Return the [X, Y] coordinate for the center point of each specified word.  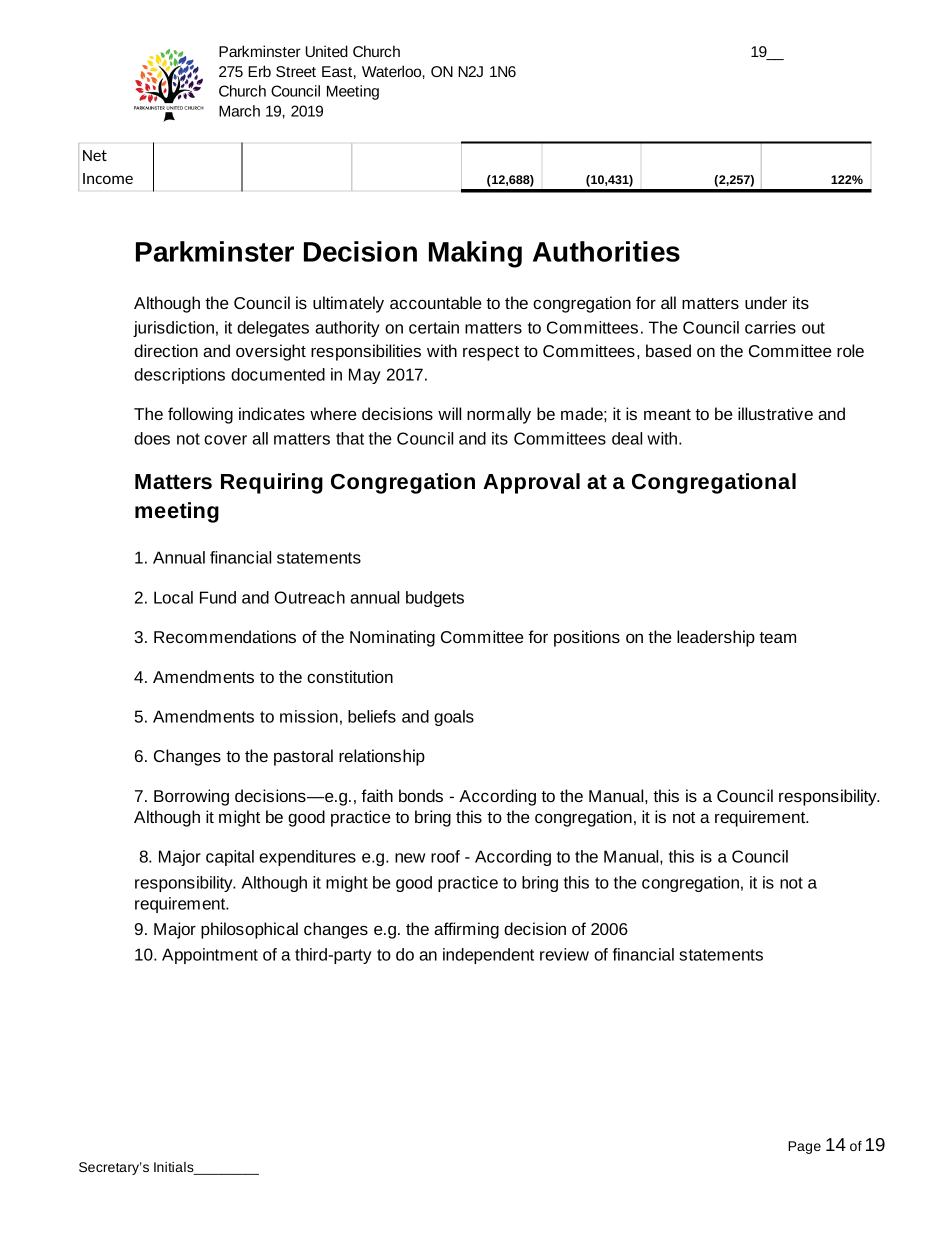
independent [488, 956]
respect [491, 353]
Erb [259, 71]
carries [770, 327]
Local [173, 597]
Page [804, 1147]
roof [445, 856]
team [777, 637]
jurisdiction [173, 329]
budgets [435, 599]
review [564, 954]
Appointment [210, 956]
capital [230, 858]
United [327, 51]
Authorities [606, 251]
